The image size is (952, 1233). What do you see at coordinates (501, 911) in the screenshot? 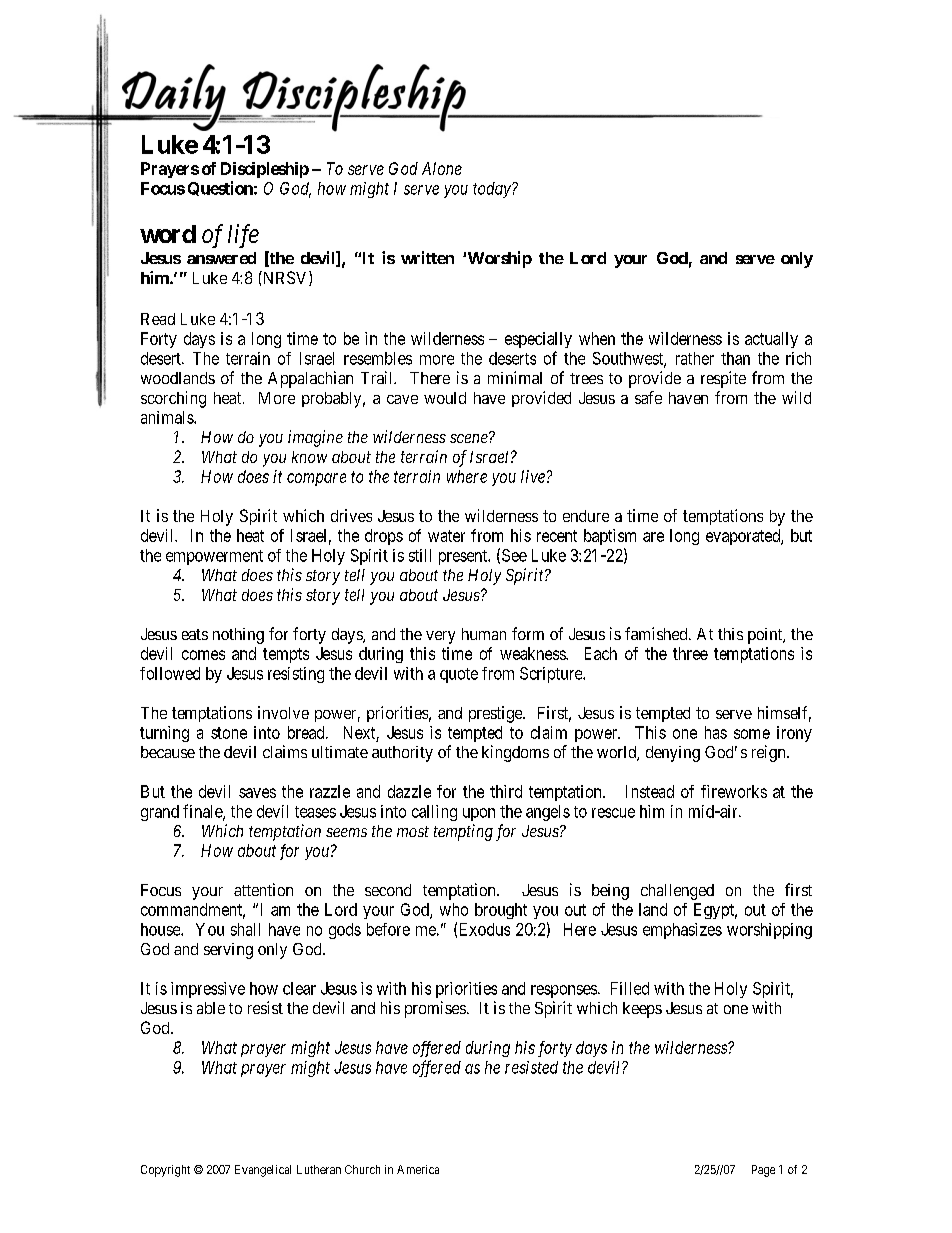
I see `brought` at bounding box center [501, 911].
